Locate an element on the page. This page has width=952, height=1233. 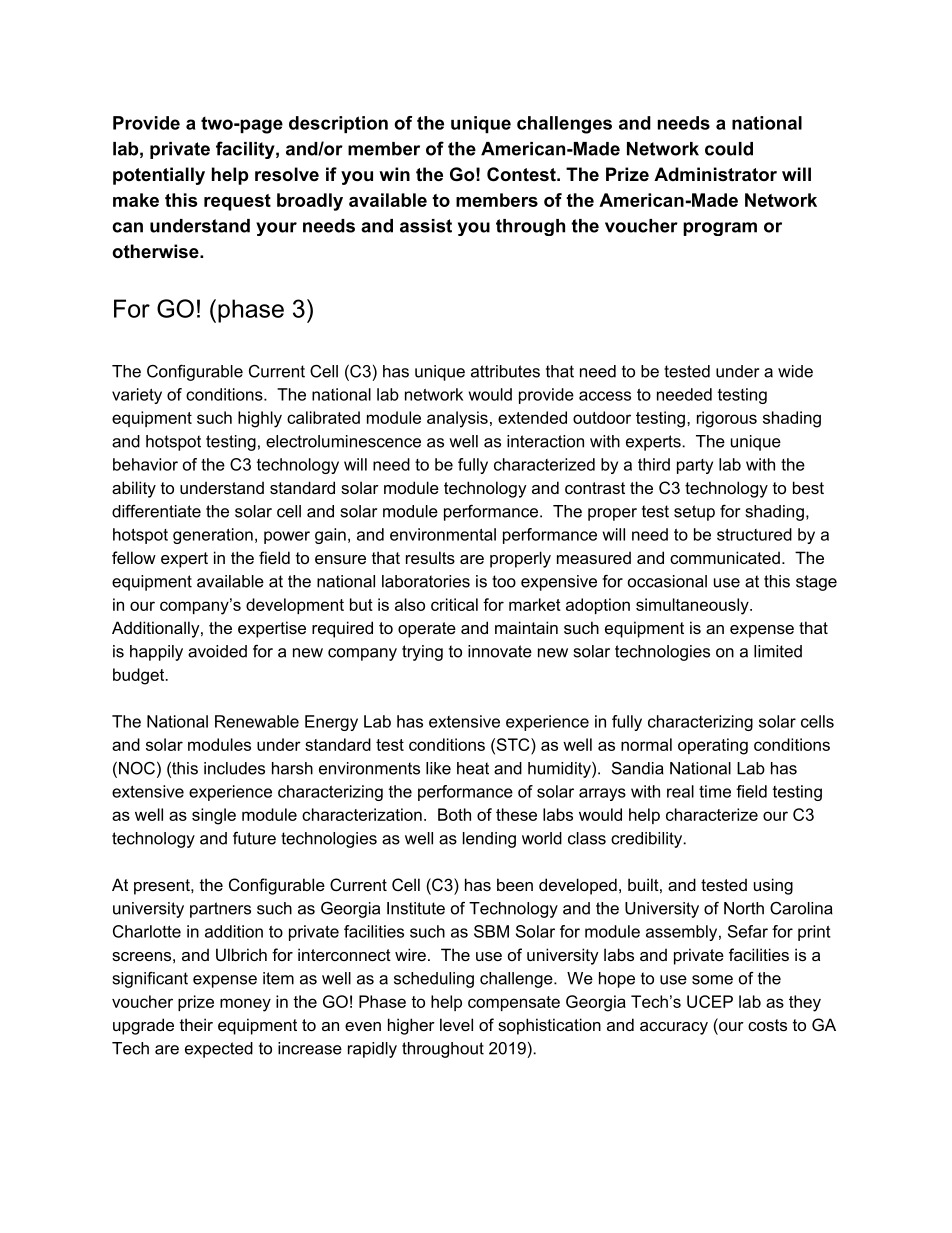
costs is located at coordinates (767, 1025).
